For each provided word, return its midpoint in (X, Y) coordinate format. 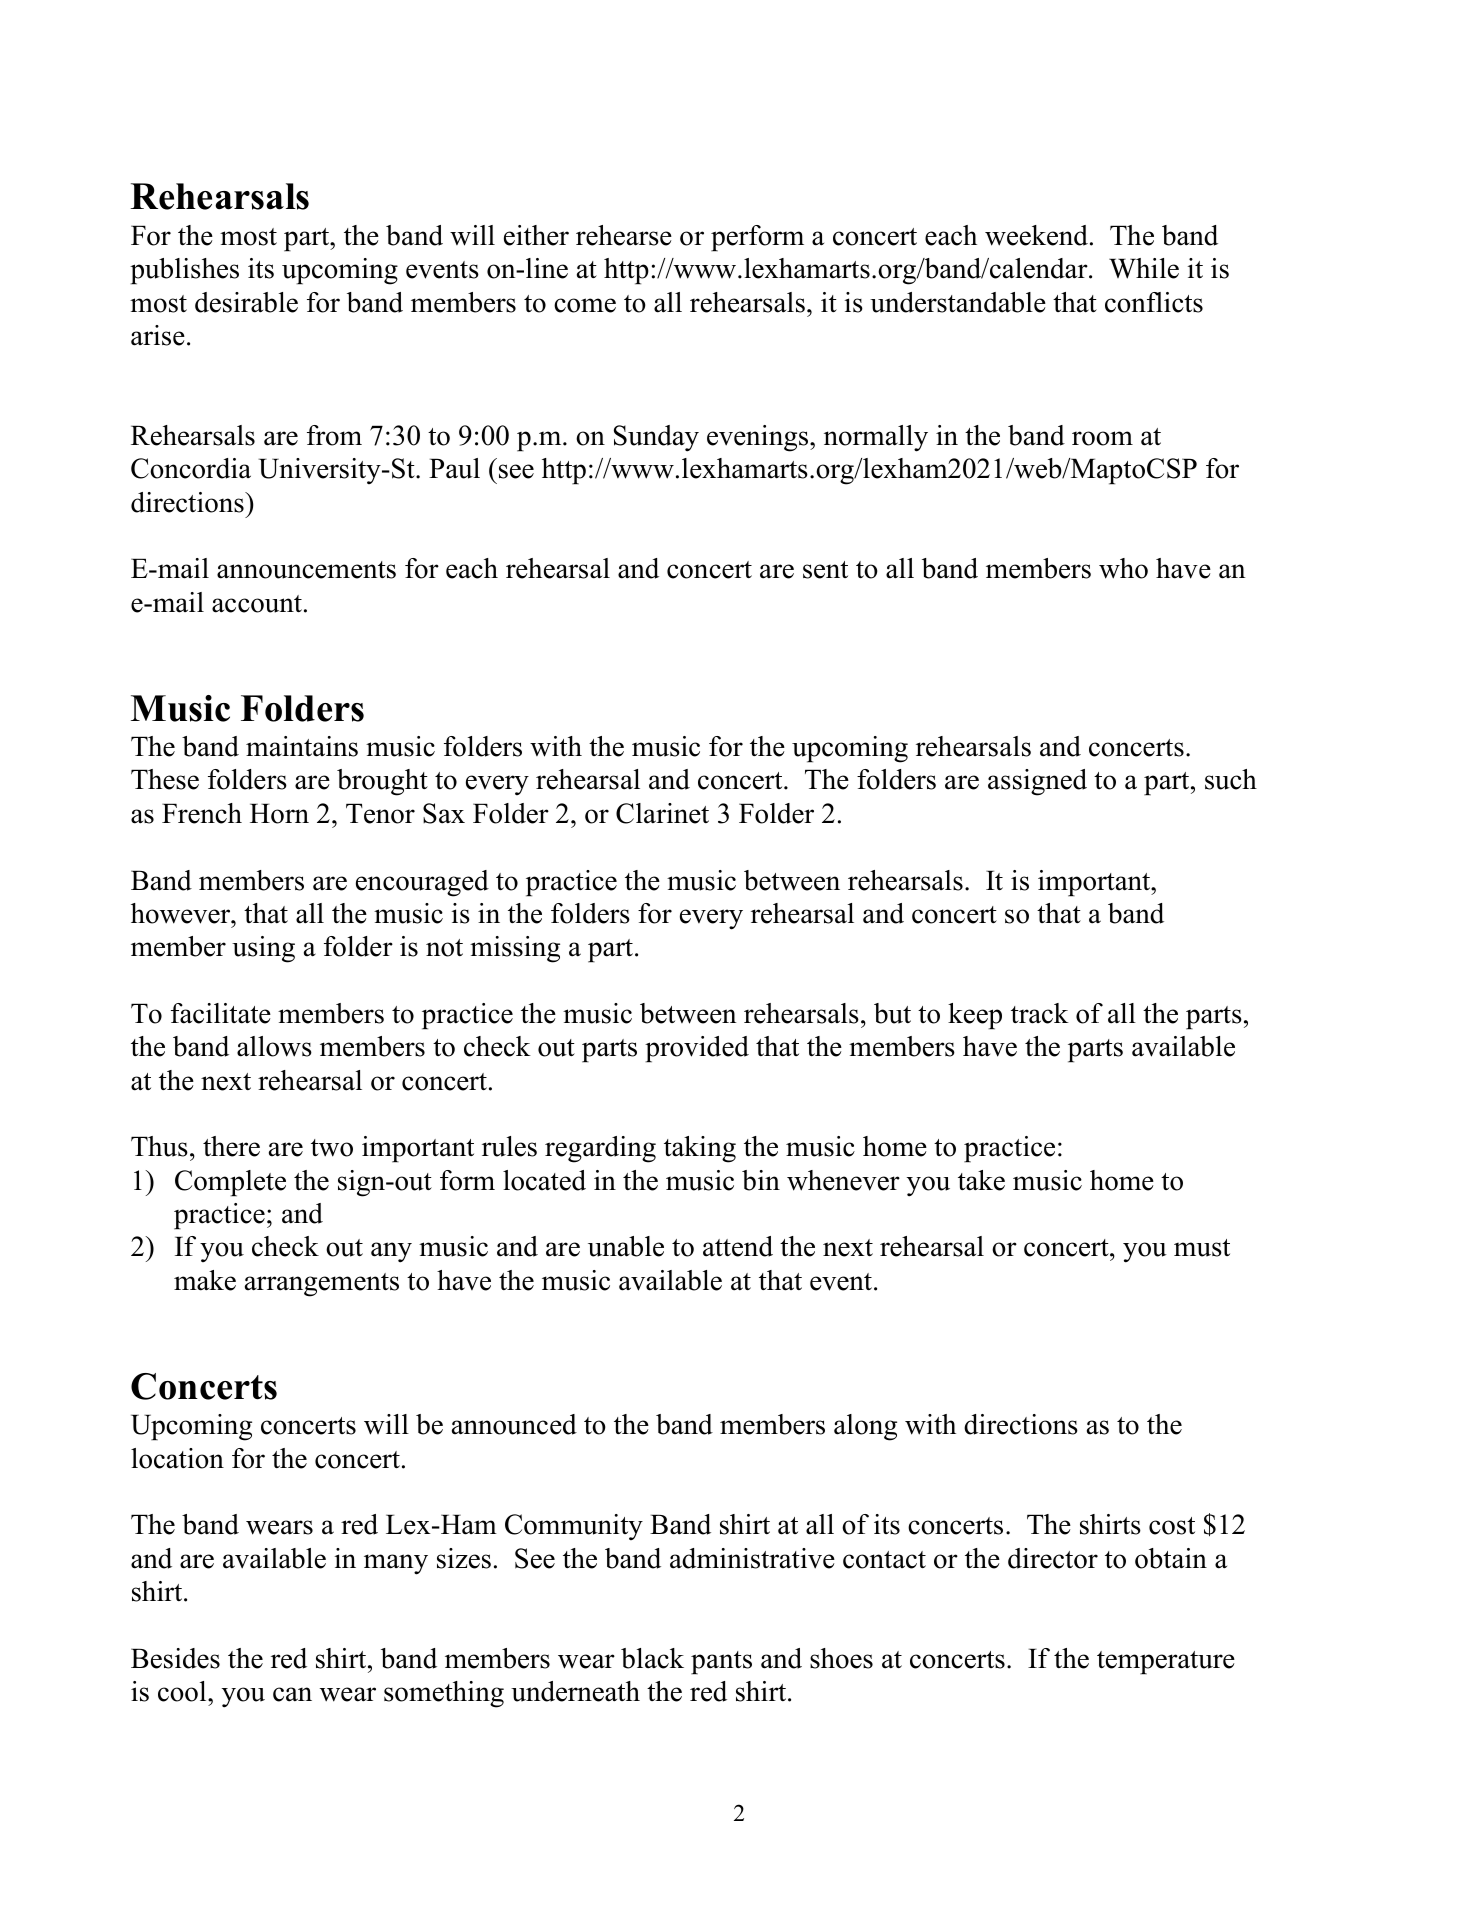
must (1202, 1248)
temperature (1166, 1663)
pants (721, 1663)
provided (697, 1049)
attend (738, 1246)
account (257, 604)
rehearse (624, 235)
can (292, 1694)
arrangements (322, 1285)
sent (825, 570)
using (263, 949)
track (1040, 1013)
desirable (246, 302)
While (1144, 268)
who (1123, 568)
